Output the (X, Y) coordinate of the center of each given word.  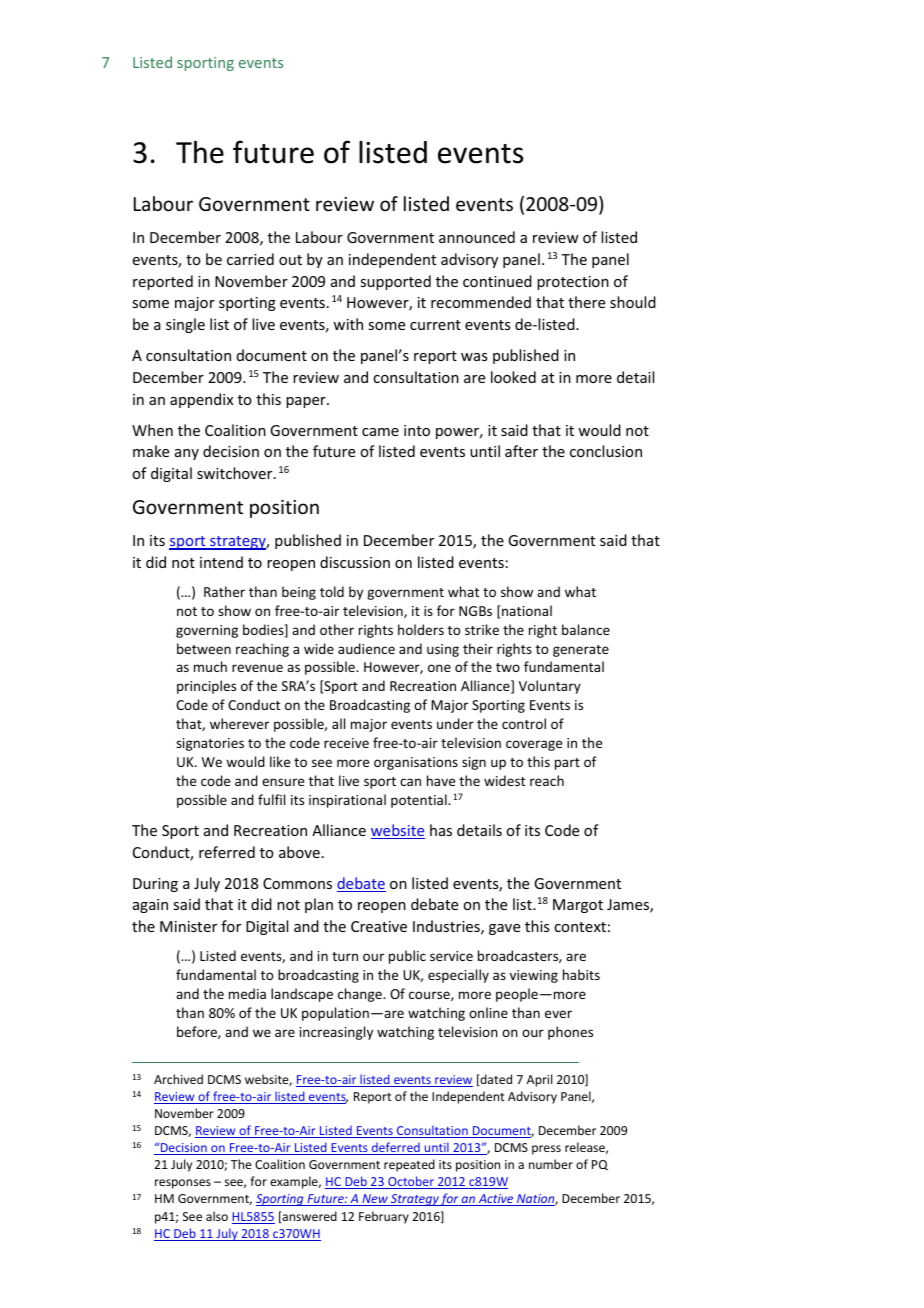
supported (395, 282)
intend (221, 562)
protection (573, 283)
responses (183, 1184)
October (411, 1182)
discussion (355, 562)
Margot (578, 906)
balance (586, 629)
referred (227, 852)
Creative (379, 926)
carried (250, 259)
